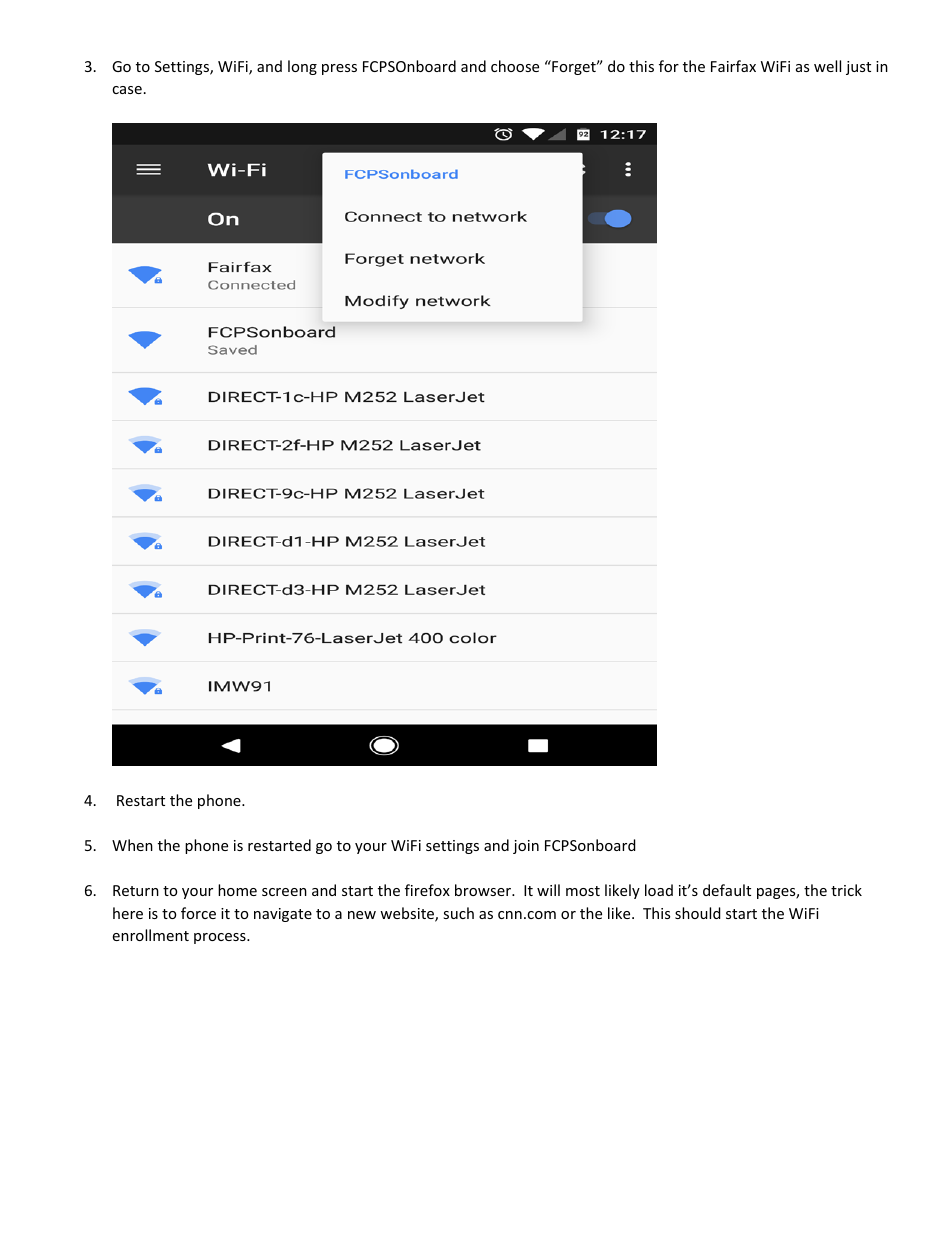  What do you see at coordinates (727, 890) in the page?
I see `default` at bounding box center [727, 890].
